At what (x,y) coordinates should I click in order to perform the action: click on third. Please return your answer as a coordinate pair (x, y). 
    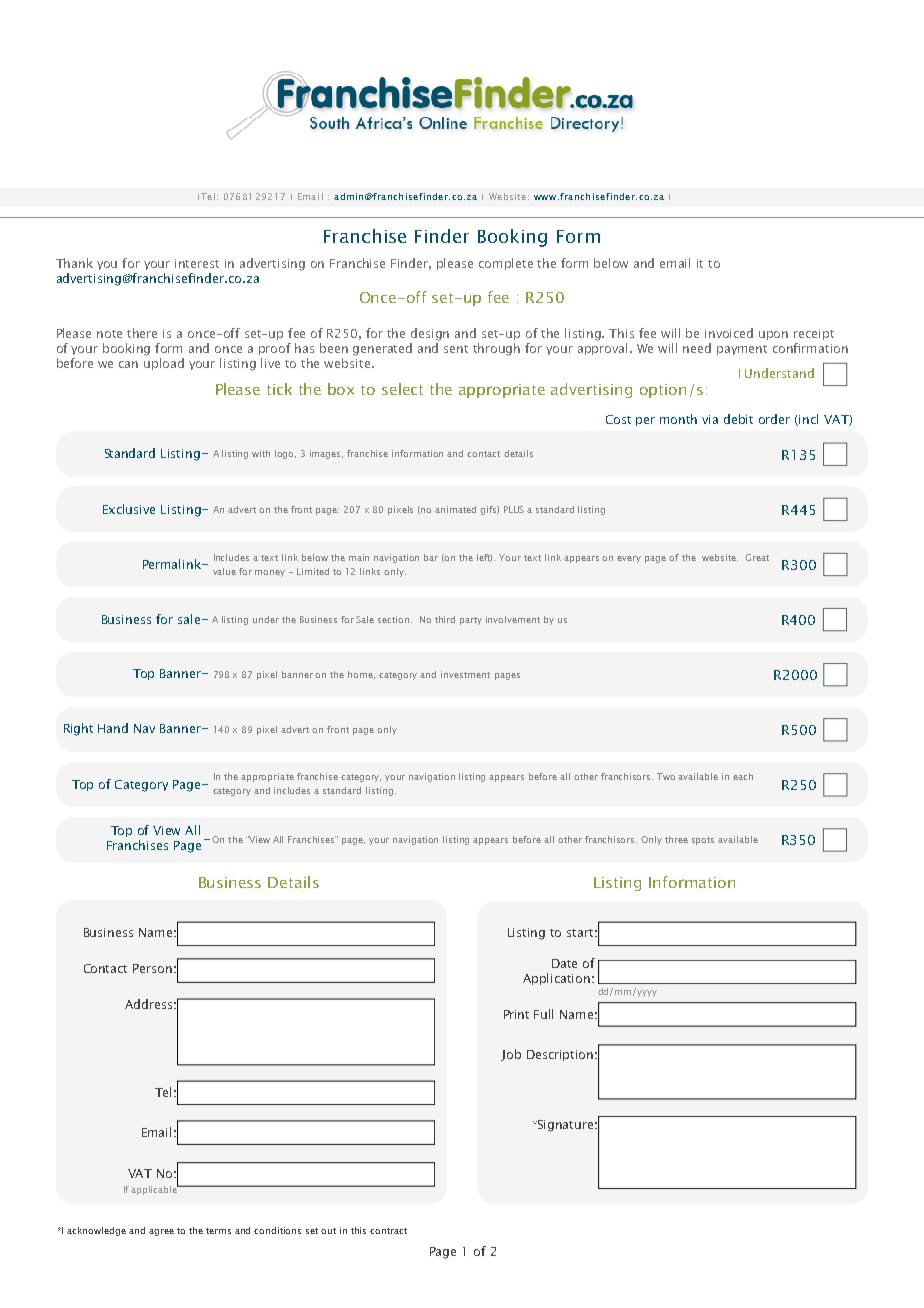
    Looking at the image, I should click on (445, 619).
